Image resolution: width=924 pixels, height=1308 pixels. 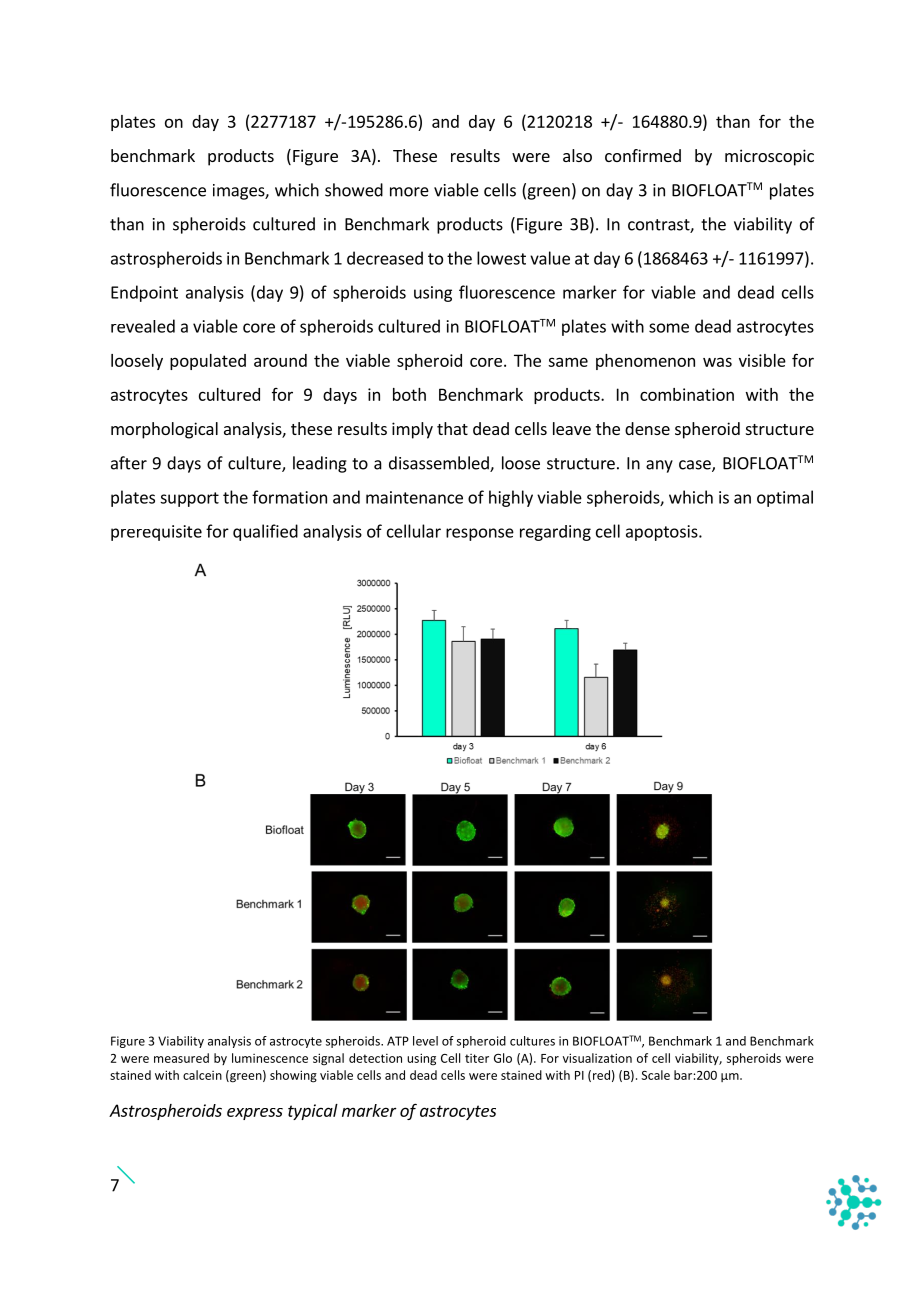 What do you see at coordinates (181, 1058) in the image?
I see `measured` at bounding box center [181, 1058].
